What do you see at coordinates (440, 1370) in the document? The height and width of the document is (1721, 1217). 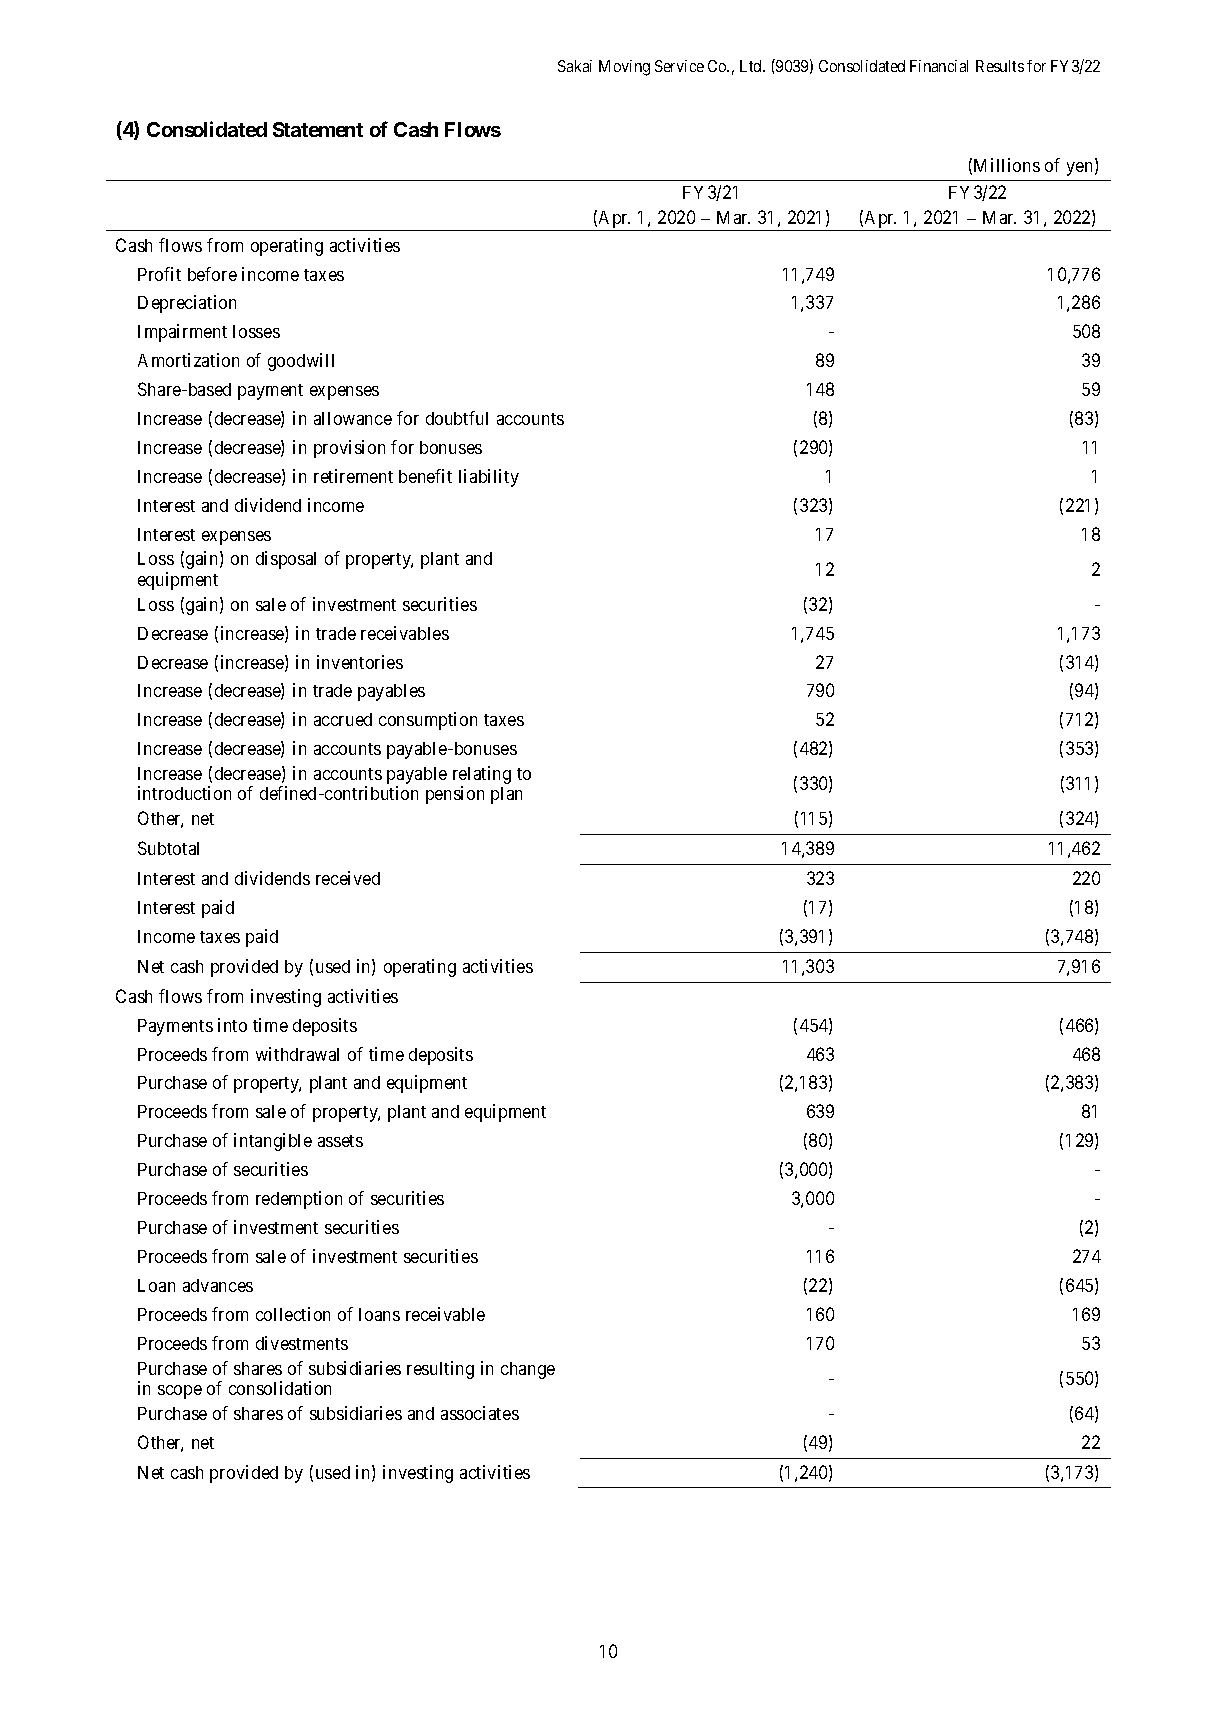 I see `resulting` at bounding box center [440, 1370].
